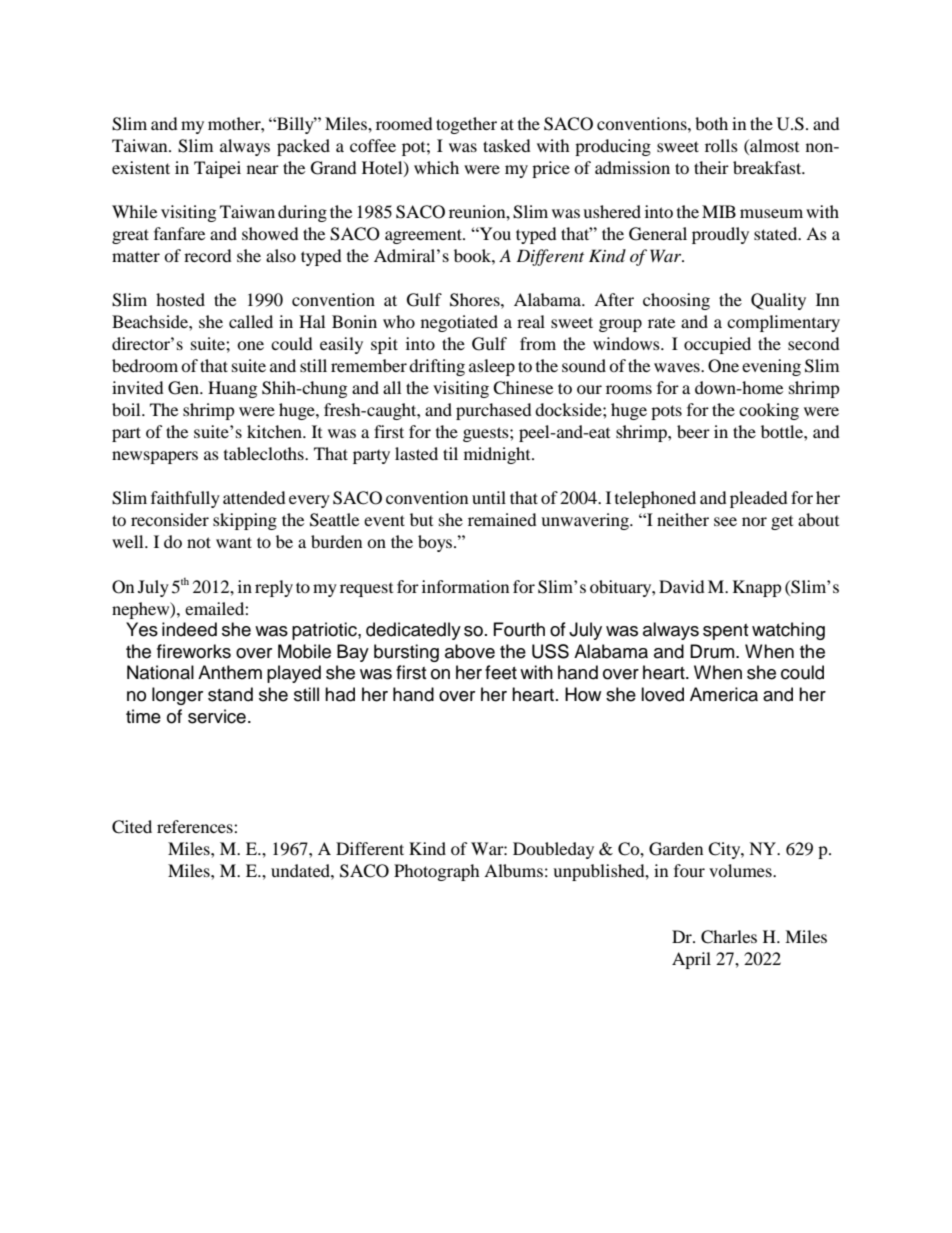 Image resolution: width=952 pixels, height=1233 pixels. Describe the element at coordinates (199, 542) in the document. I see `not` at that location.
